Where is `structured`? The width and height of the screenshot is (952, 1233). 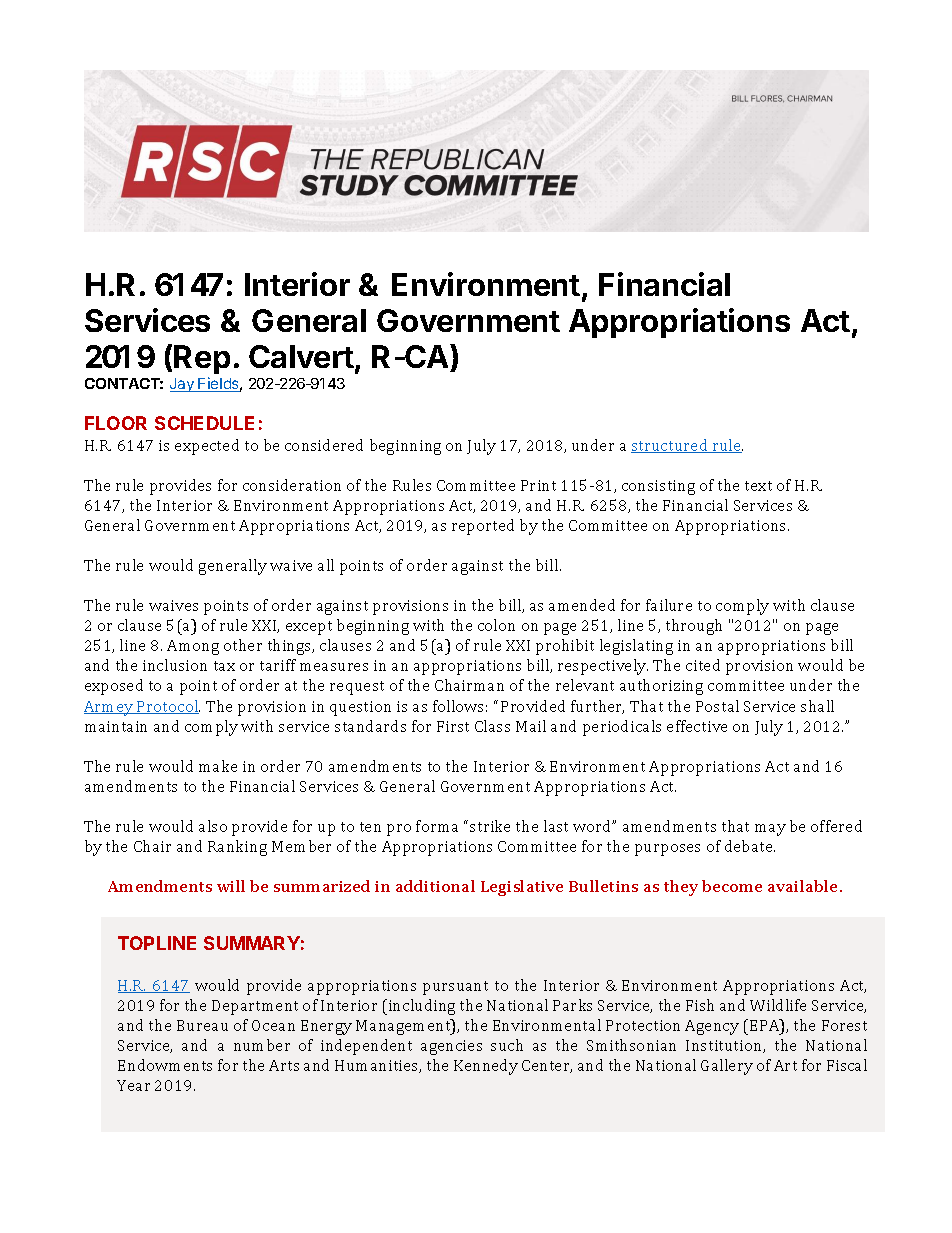
structured is located at coordinates (671, 446).
